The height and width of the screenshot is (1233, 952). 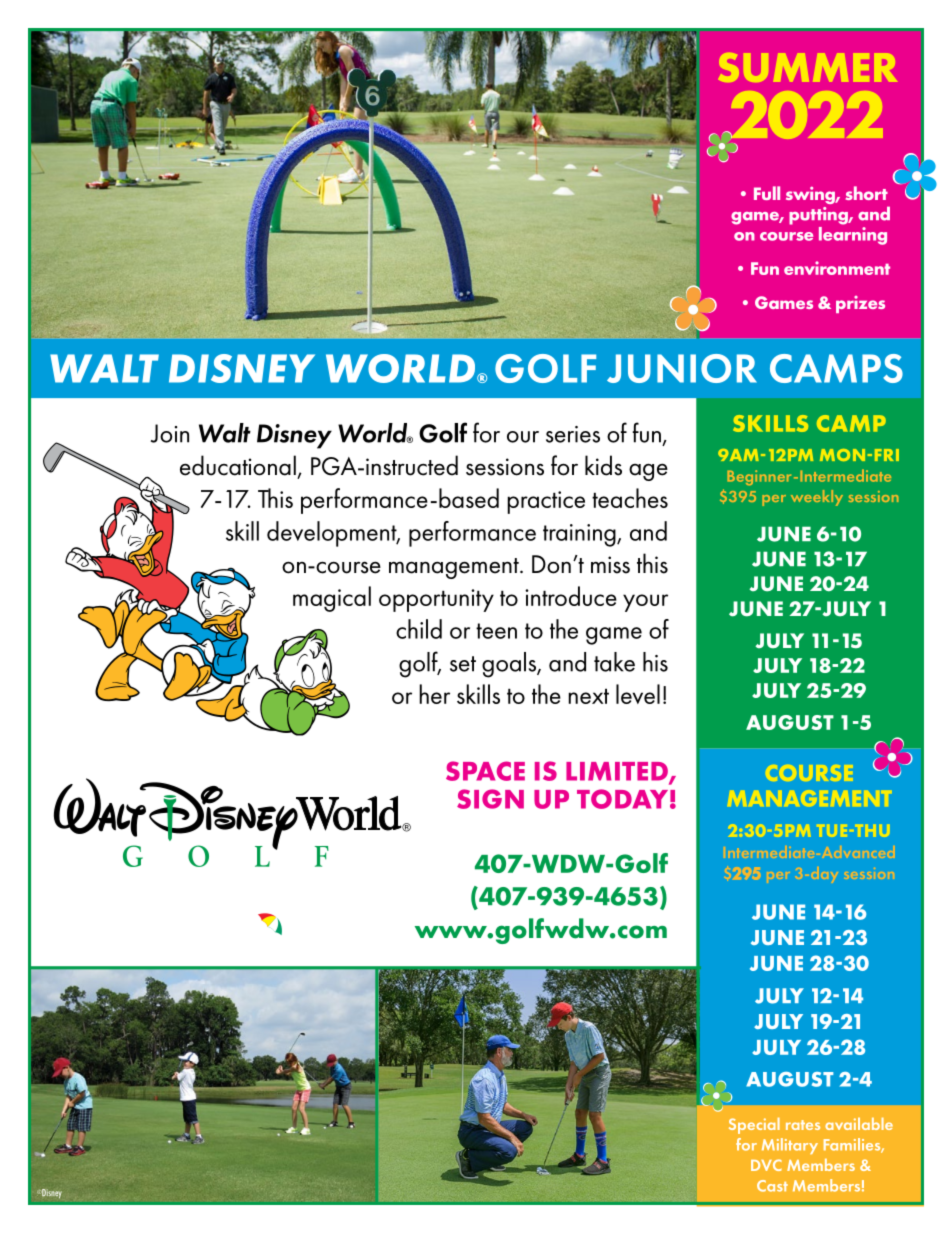 What do you see at coordinates (332, 599) in the screenshot?
I see `magical` at bounding box center [332, 599].
